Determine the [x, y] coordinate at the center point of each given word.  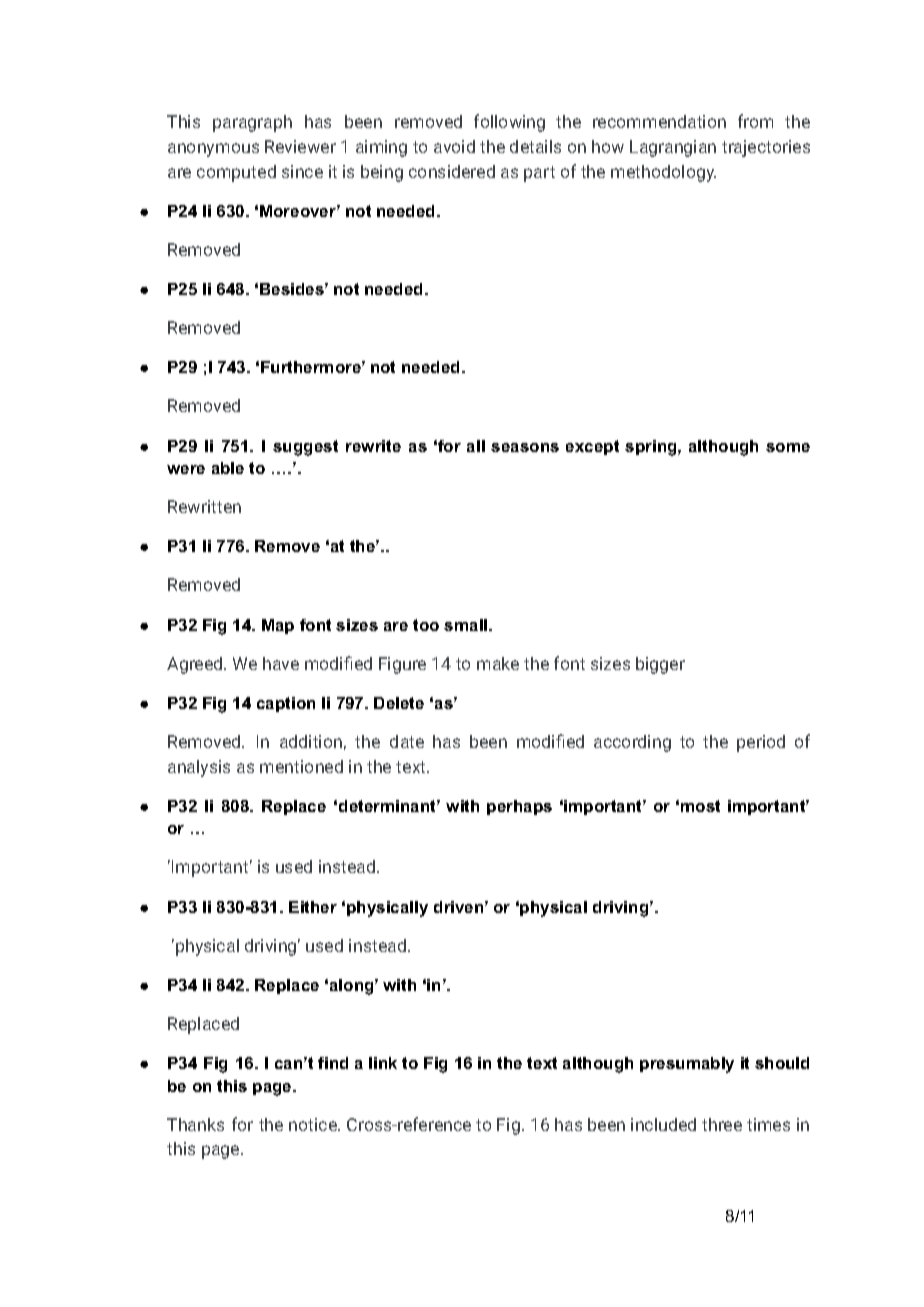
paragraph [252, 123]
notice [314, 1124]
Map [278, 626]
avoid [454, 146]
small [467, 625]
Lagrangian [673, 148]
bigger [660, 665]
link [383, 1063]
